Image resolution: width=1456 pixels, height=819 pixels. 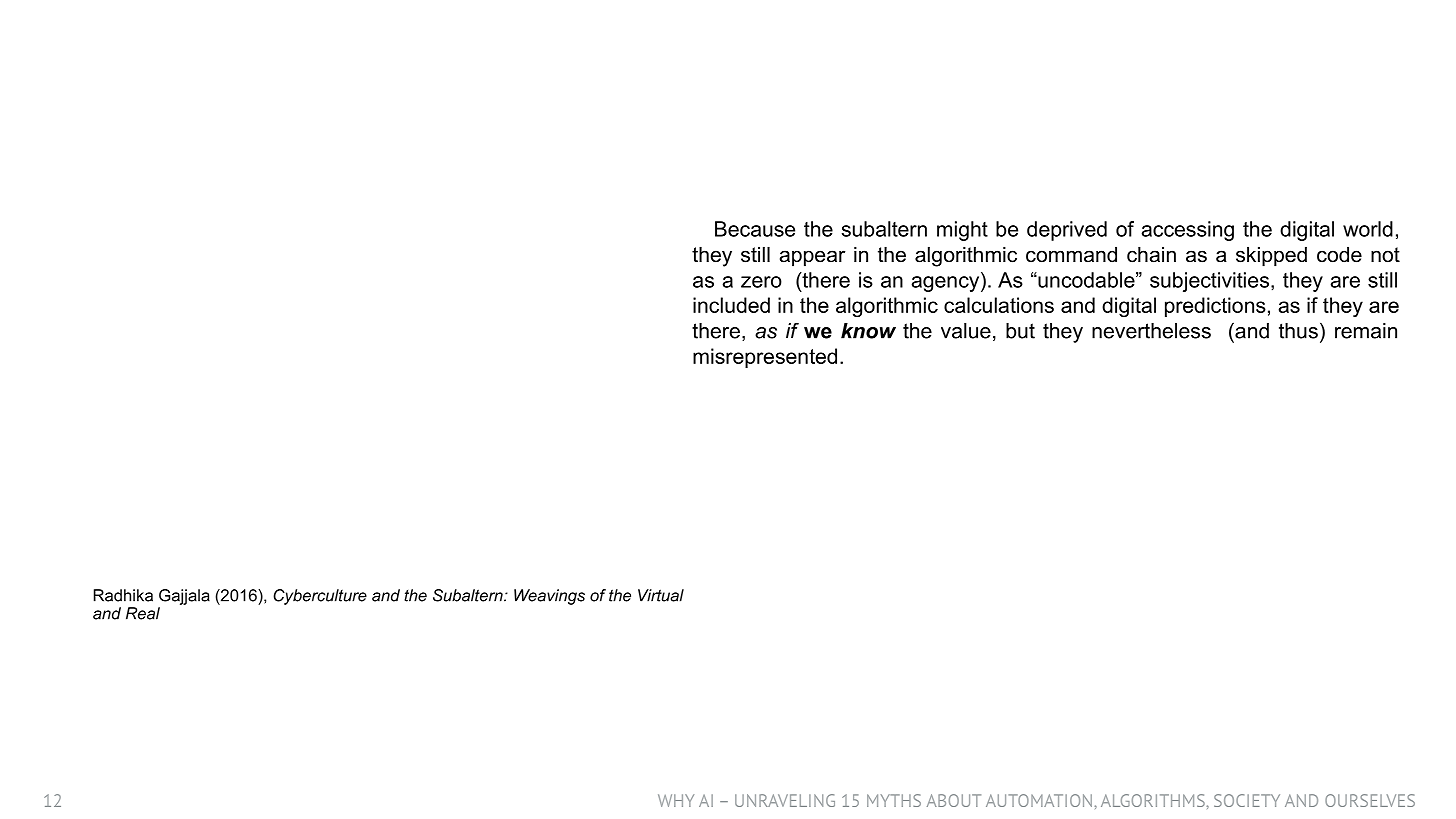 I want to click on WHY, so click(x=676, y=800).
